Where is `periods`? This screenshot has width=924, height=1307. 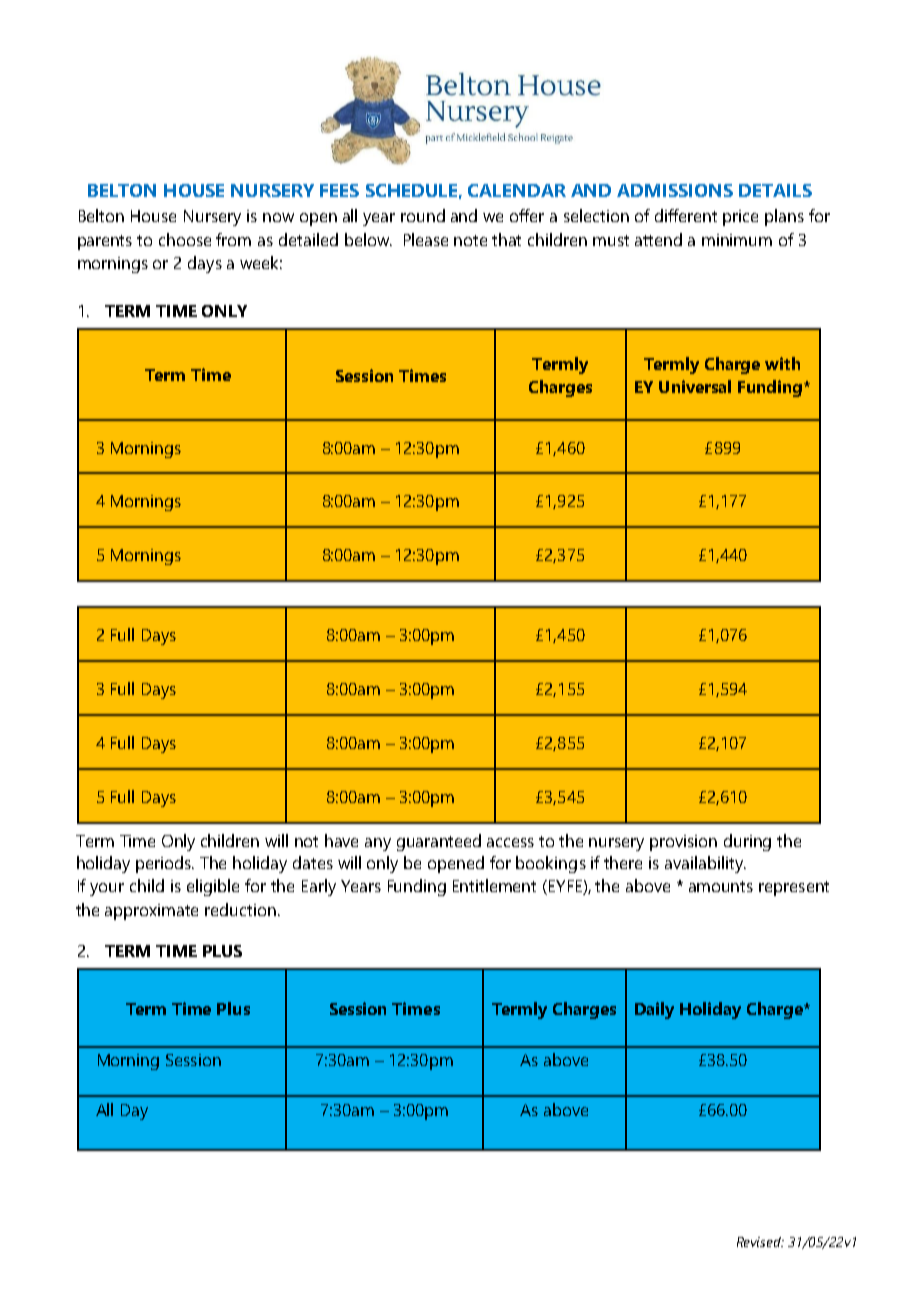 periods is located at coordinates (165, 864).
